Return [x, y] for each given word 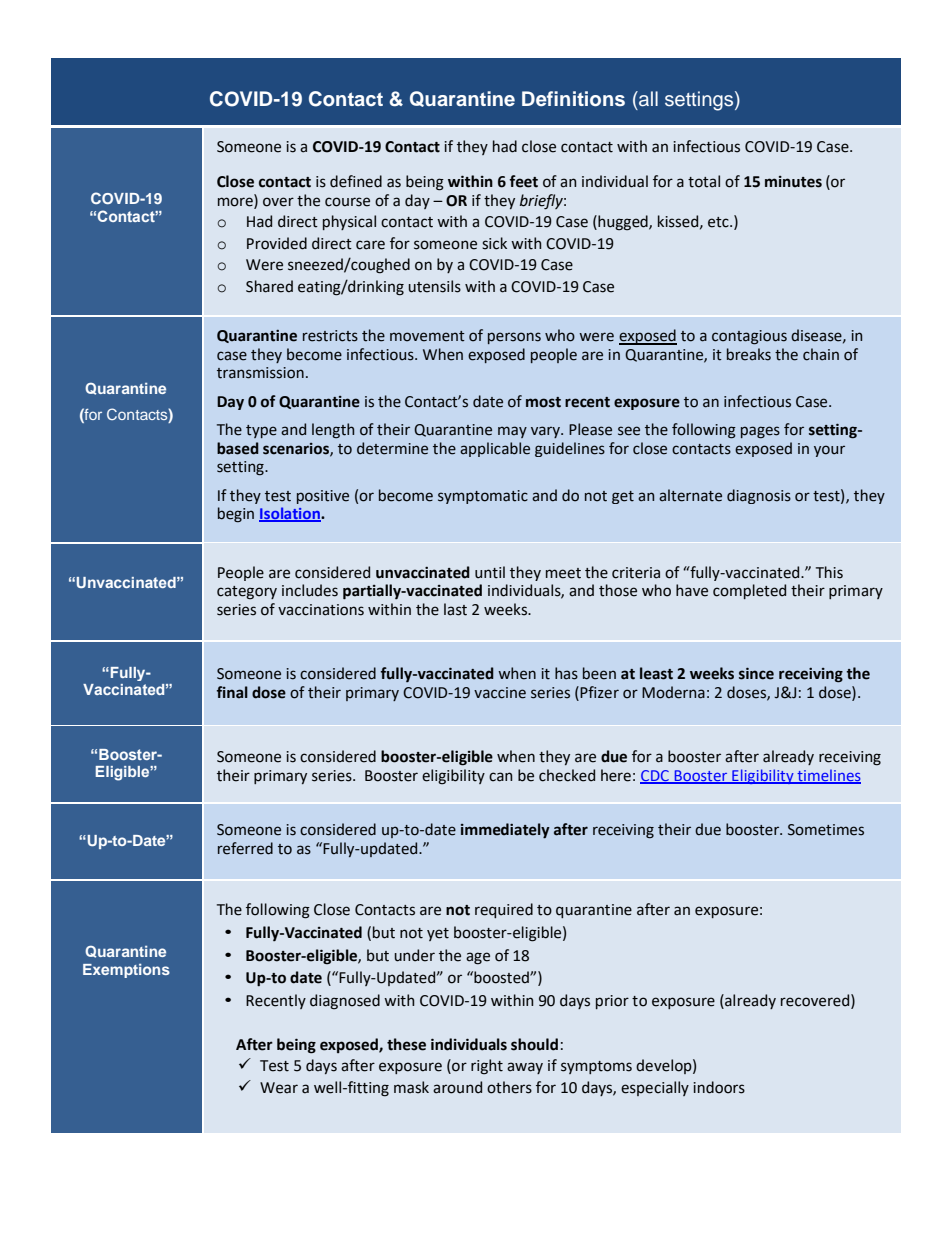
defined [356, 181]
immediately [505, 831]
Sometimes [826, 830]
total [704, 181]
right [487, 1067]
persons [514, 338]
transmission [260, 373]
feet [523, 181]
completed [749, 591]
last [455, 609]
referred [245, 848]
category [247, 593]
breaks [749, 354]
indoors [719, 1087]
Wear [279, 1088]
